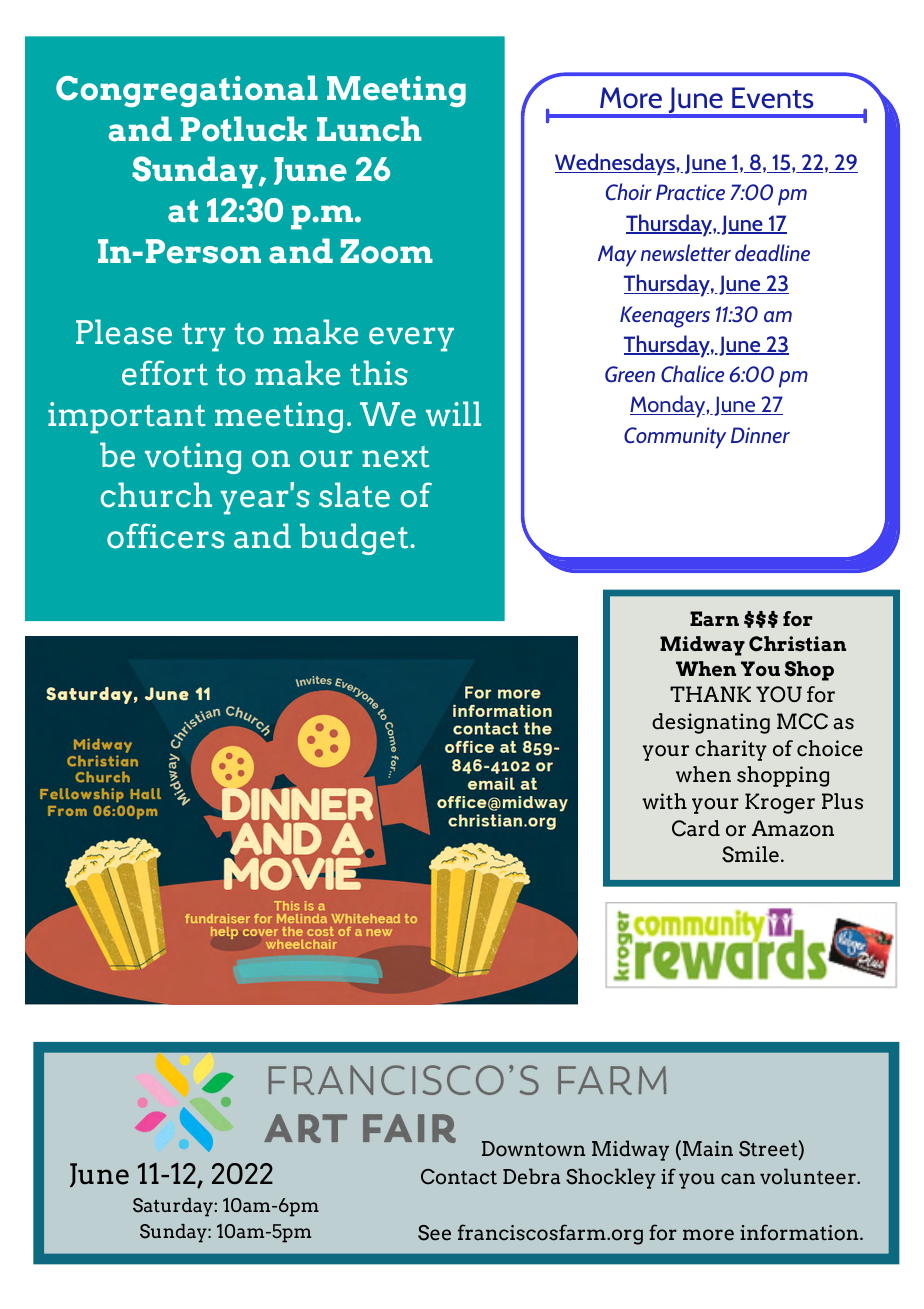  Describe the element at coordinates (193, 458) in the document. I see `voting` at that location.
